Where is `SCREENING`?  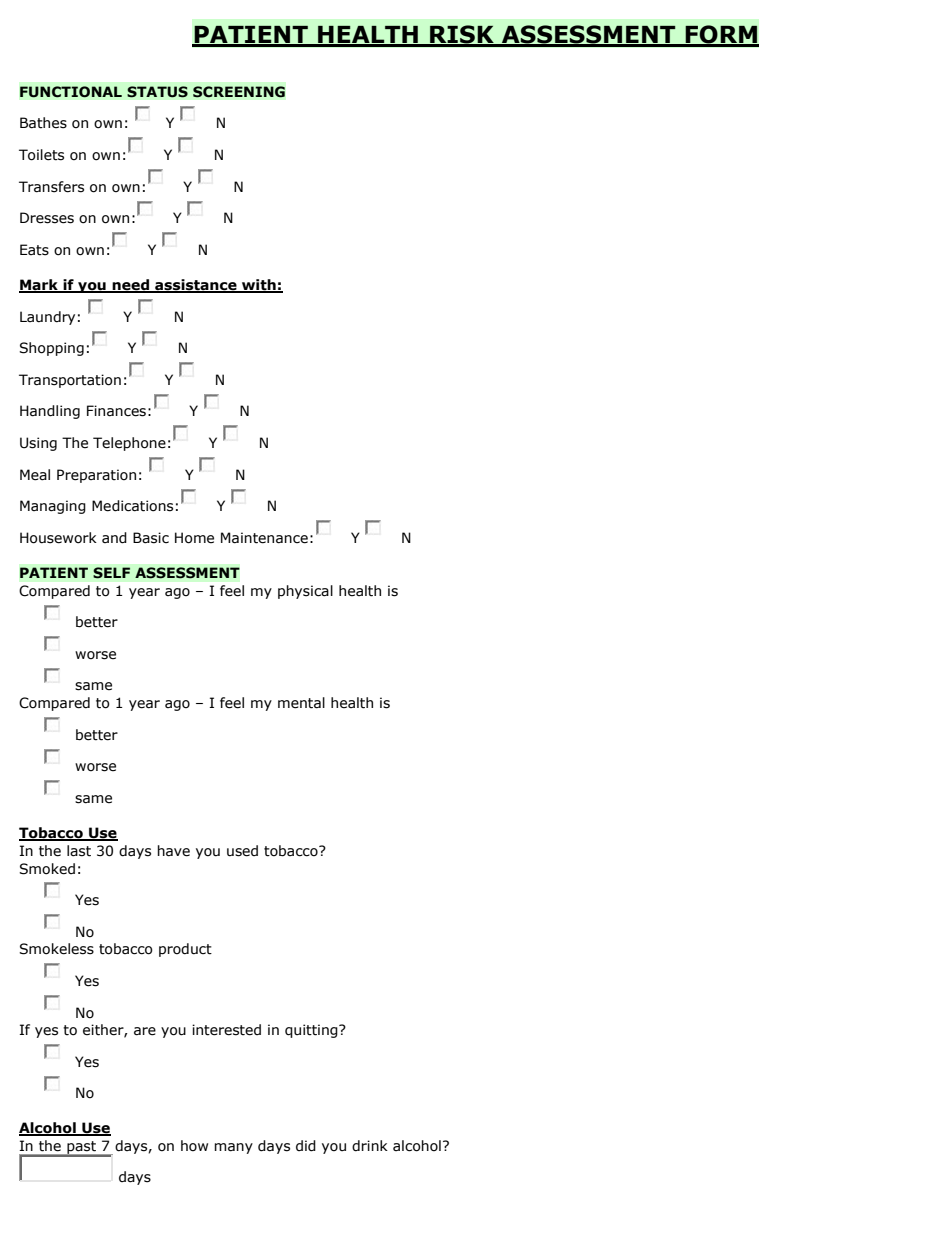
SCREENING is located at coordinates (239, 92).
